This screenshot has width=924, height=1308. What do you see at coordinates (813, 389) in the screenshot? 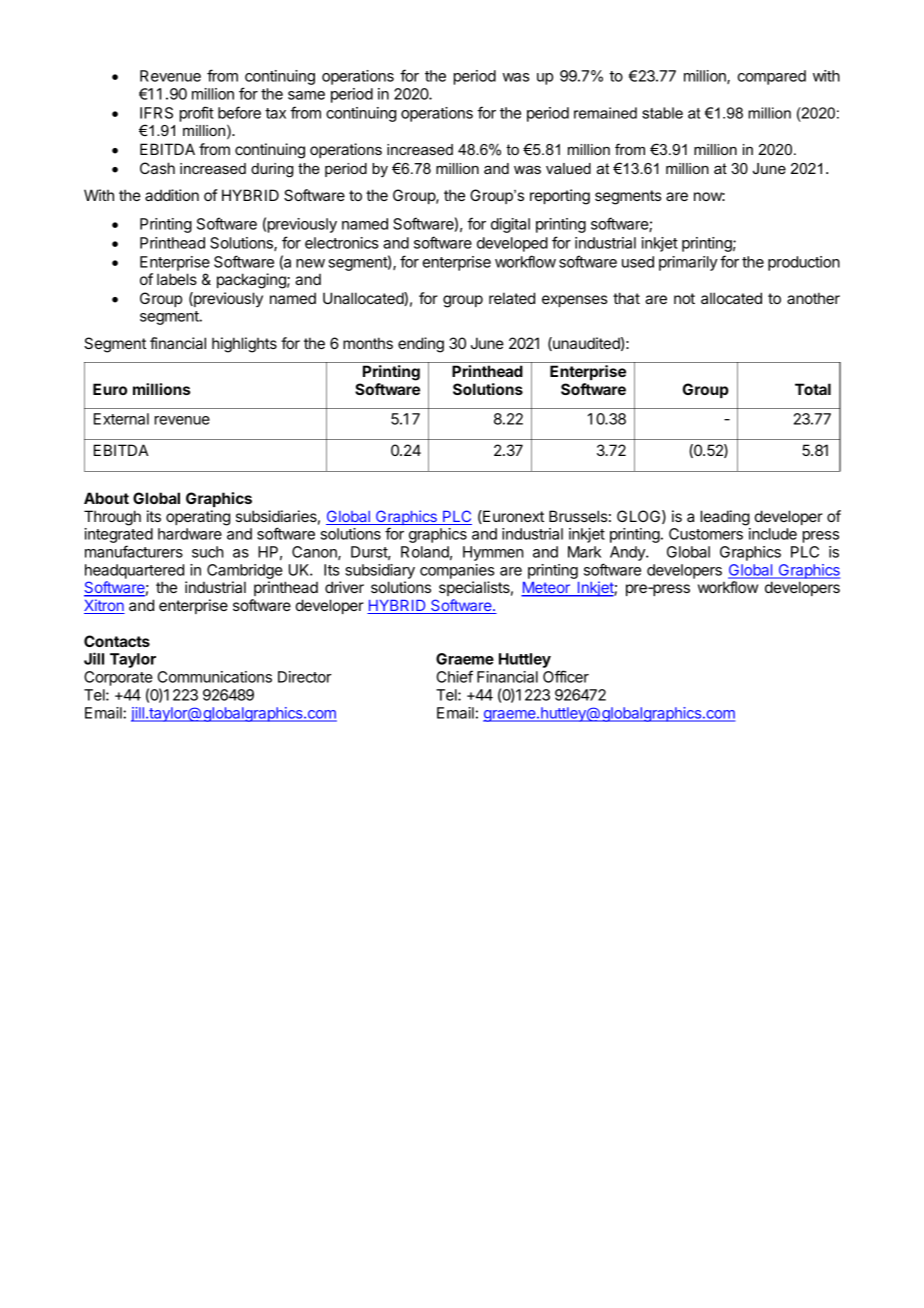
I see `Total` at bounding box center [813, 389].
